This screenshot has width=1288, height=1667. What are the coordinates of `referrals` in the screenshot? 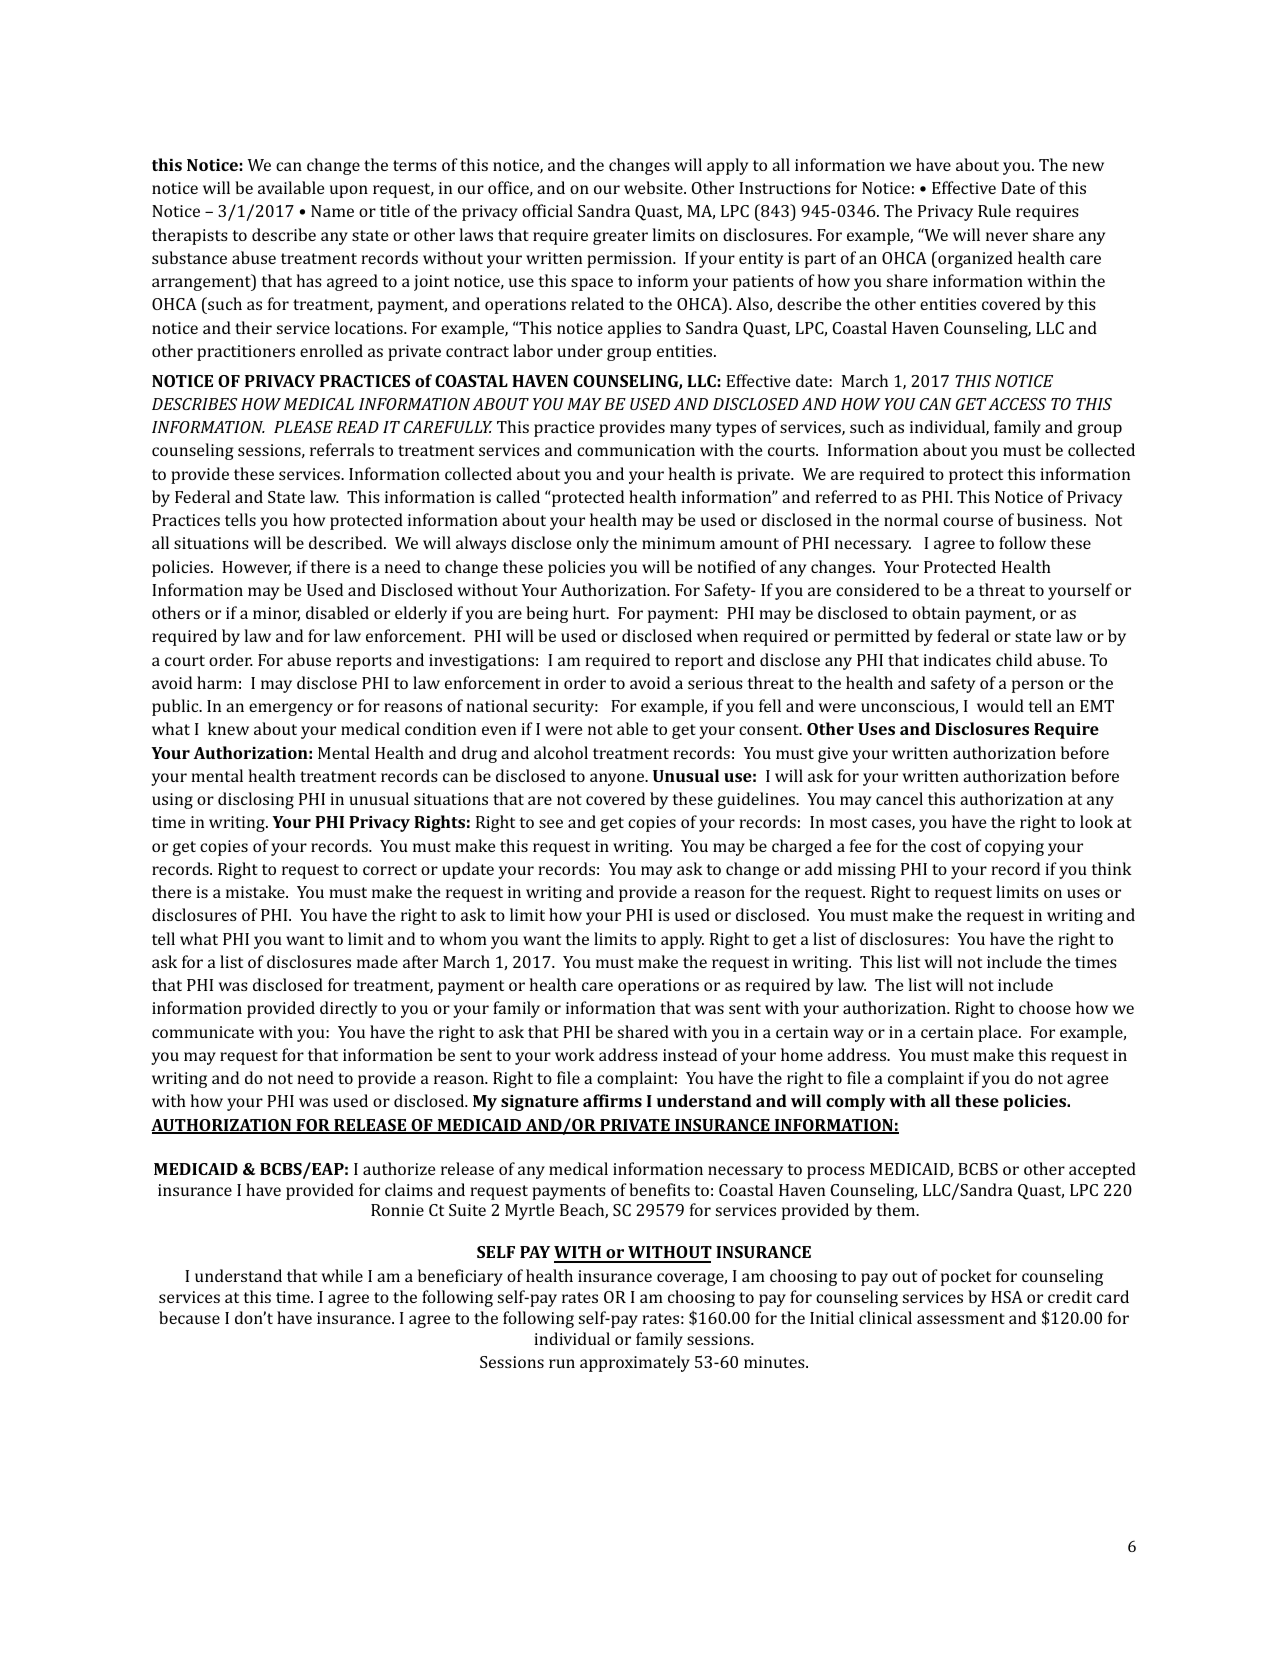 It's located at (342, 449).
